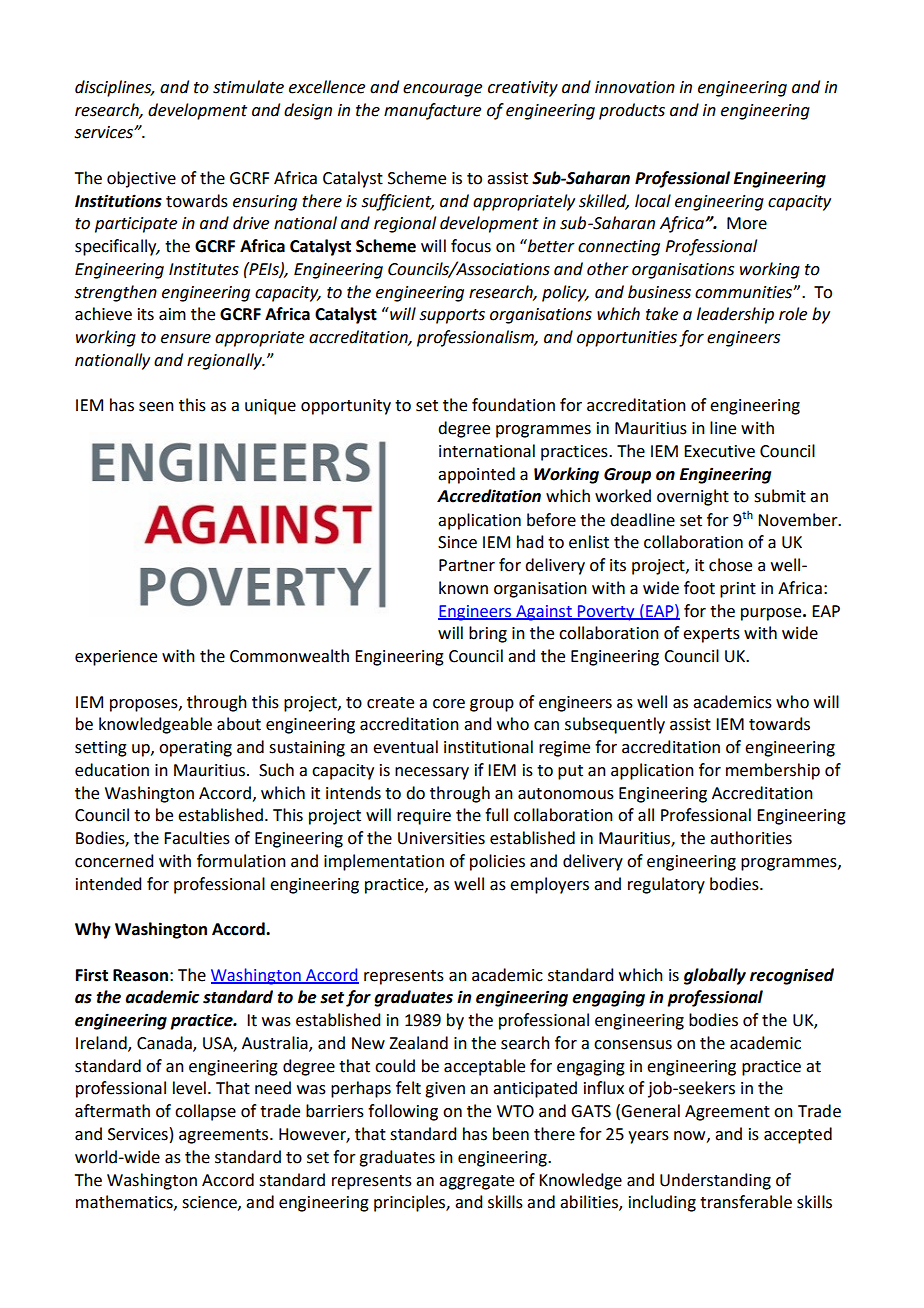  What do you see at coordinates (715, 1181) in the image?
I see `Understanding` at bounding box center [715, 1181].
